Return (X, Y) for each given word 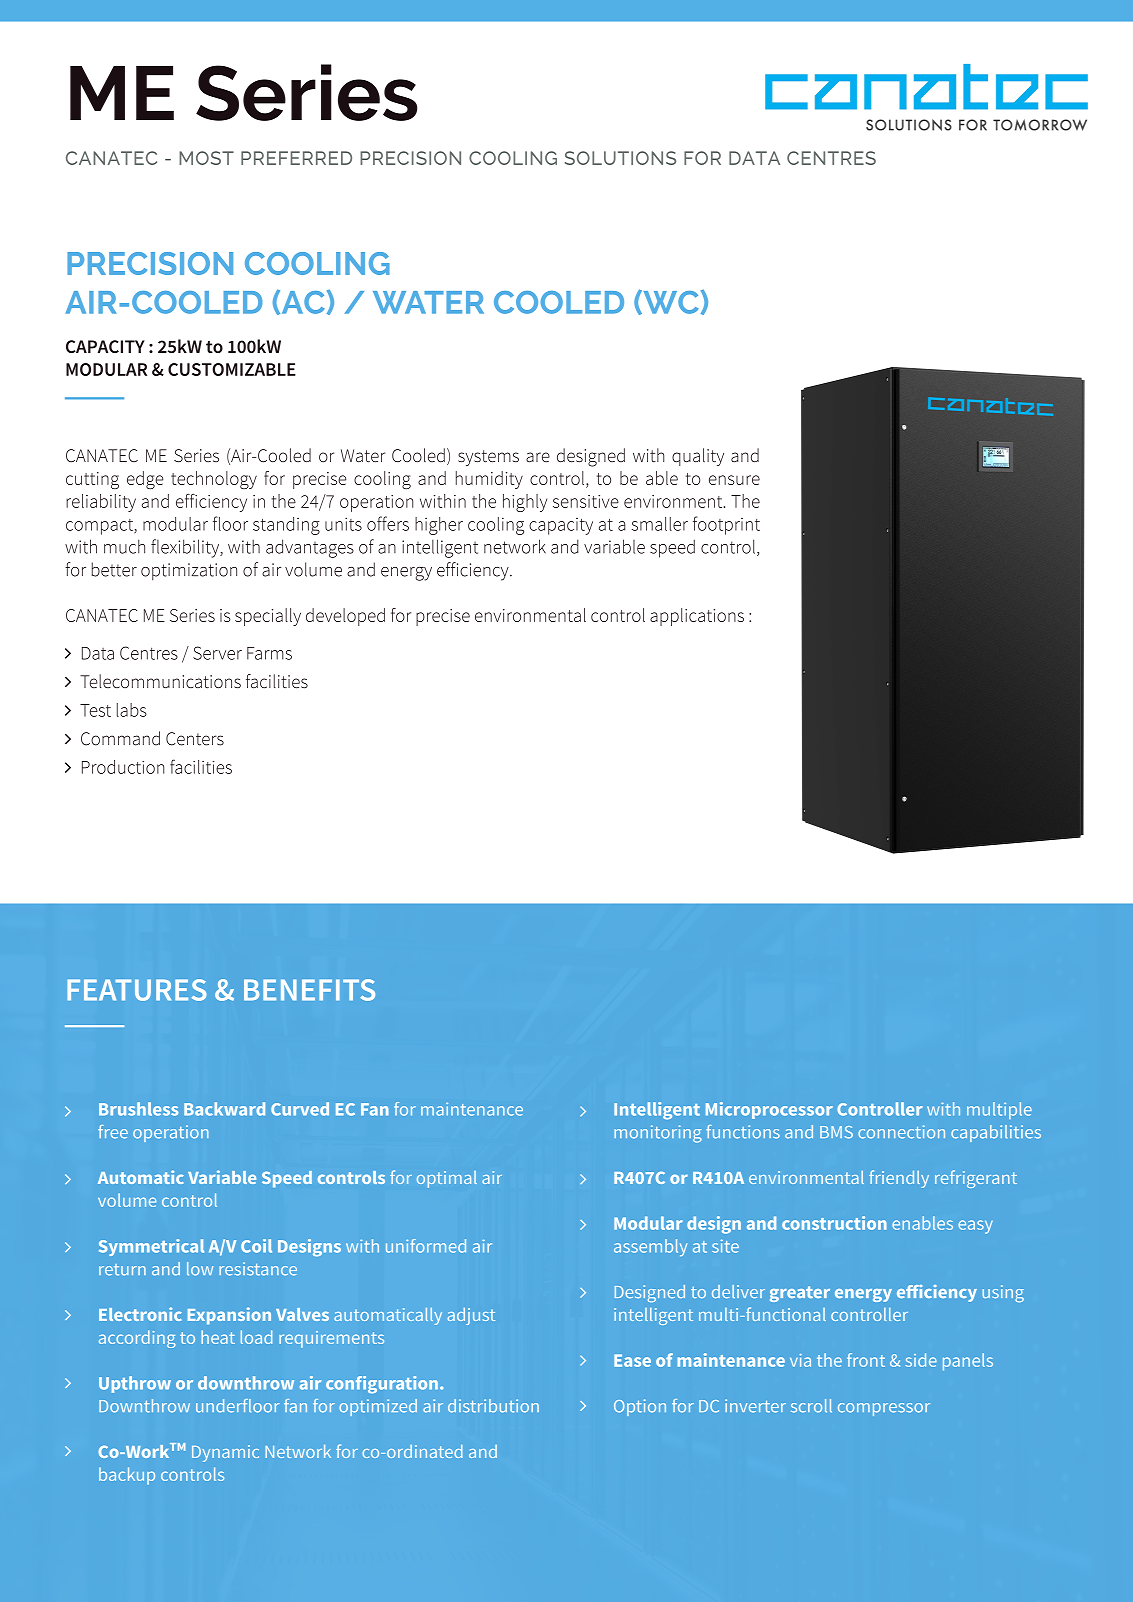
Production (123, 767)
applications (697, 617)
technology (214, 480)
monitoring (658, 1134)
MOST (206, 158)
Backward (224, 1109)
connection (901, 1132)
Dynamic (225, 1453)
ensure (734, 480)
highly (525, 503)
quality (698, 457)
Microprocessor (769, 1110)
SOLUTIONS (620, 158)
